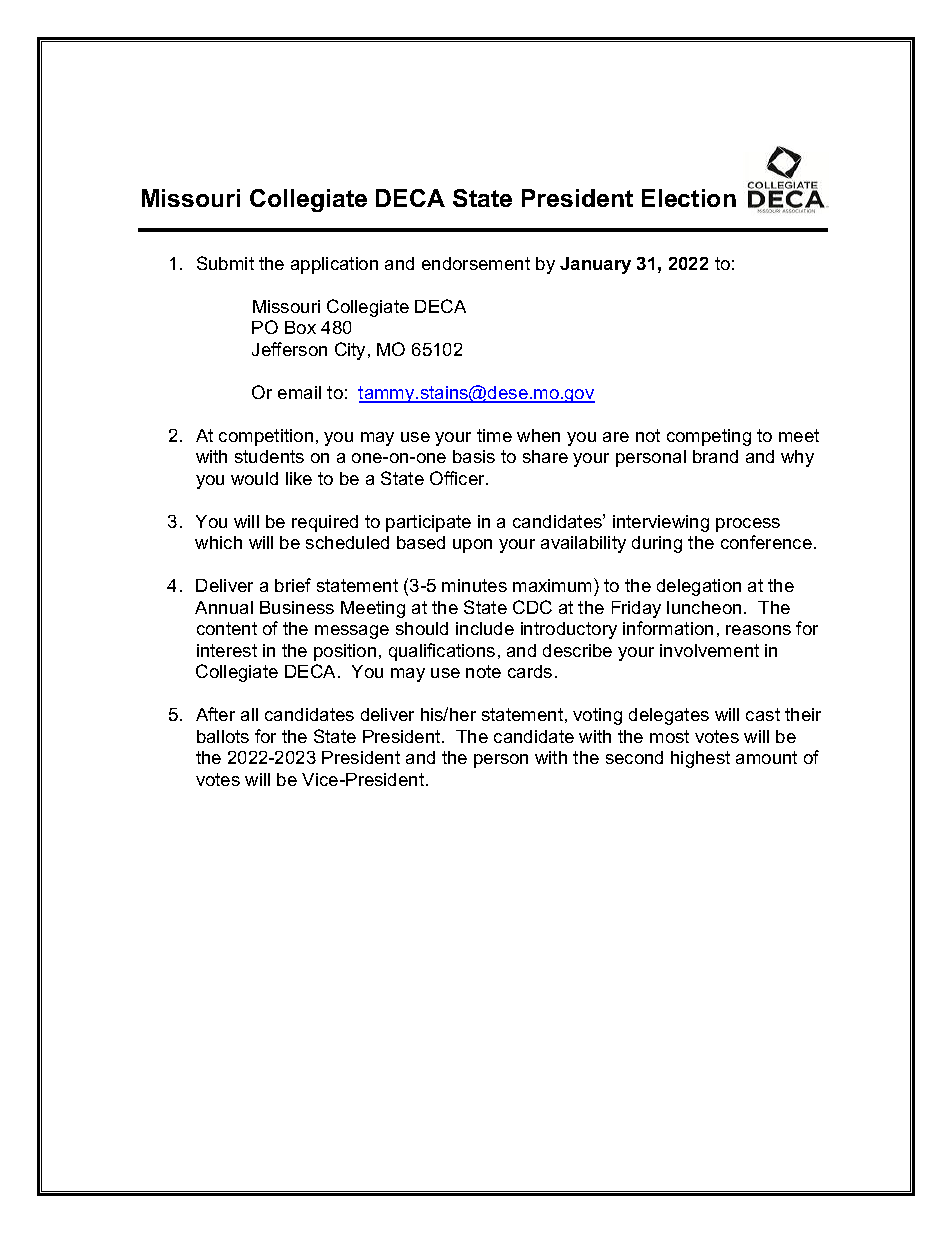 This page has height=1233, width=952. I want to click on amount, so click(766, 757).
